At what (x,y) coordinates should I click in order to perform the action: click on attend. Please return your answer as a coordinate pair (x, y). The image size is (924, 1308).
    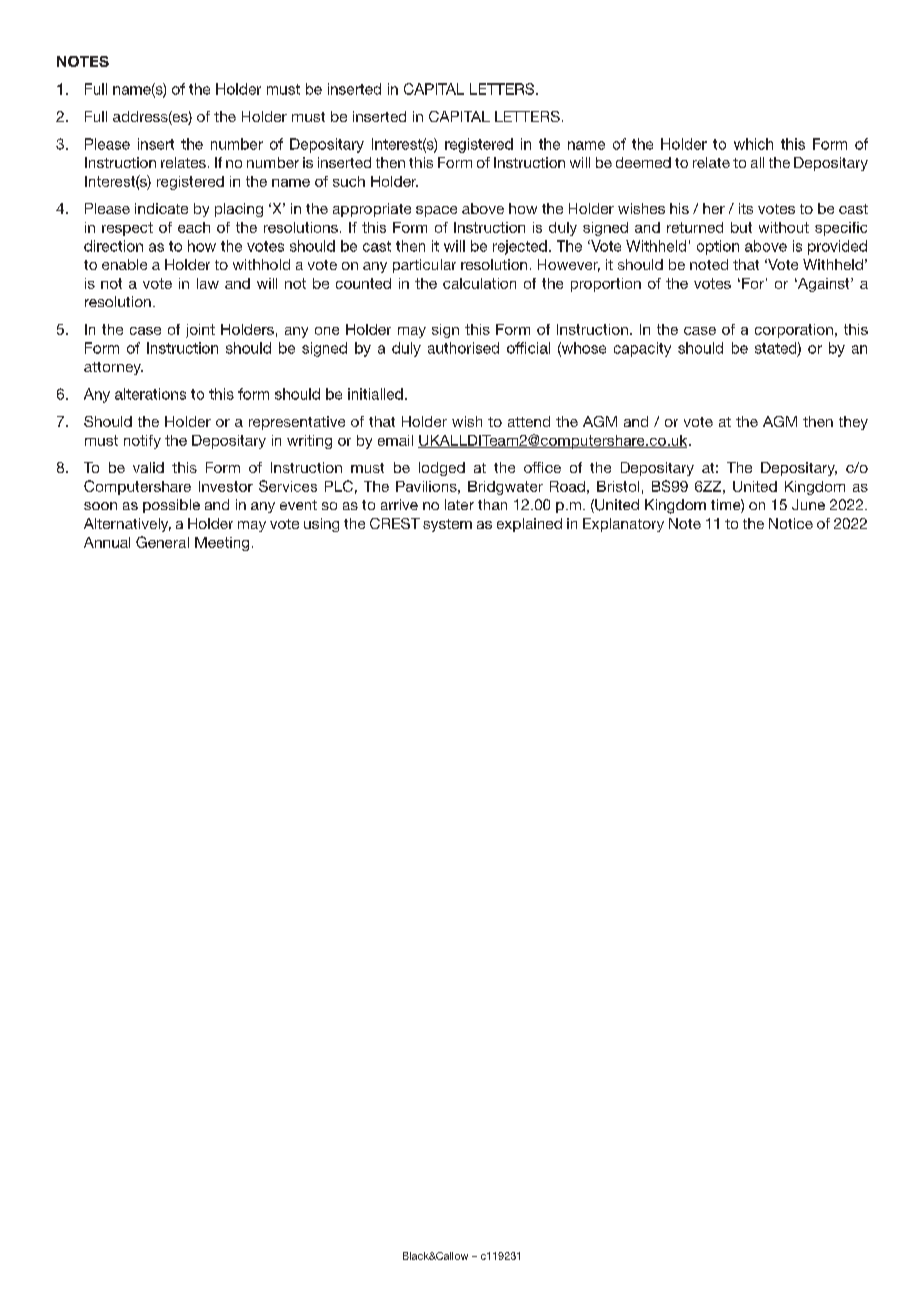
    Looking at the image, I should click on (529, 421).
